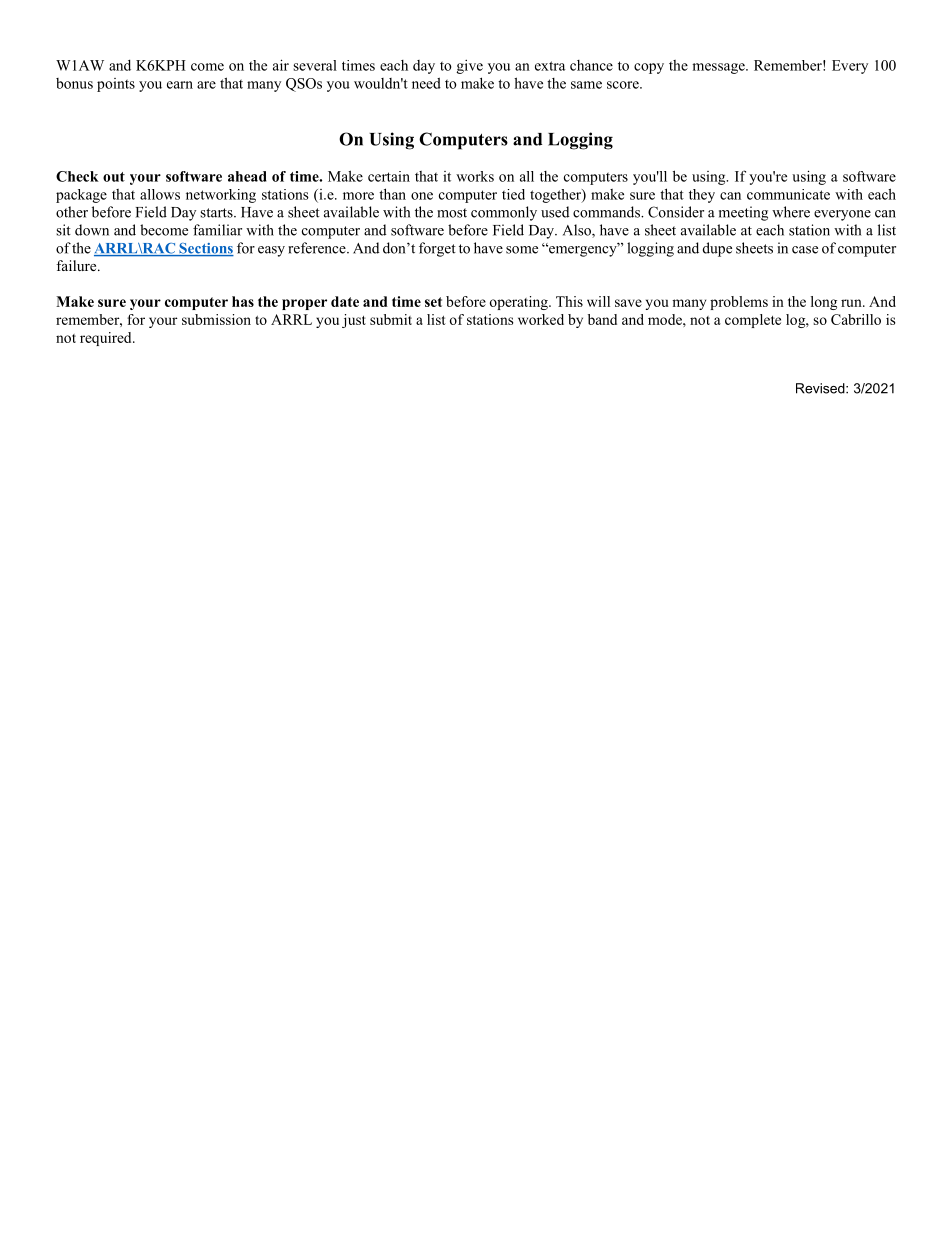  What do you see at coordinates (107, 339) in the image?
I see `required` at bounding box center [107, 339].
